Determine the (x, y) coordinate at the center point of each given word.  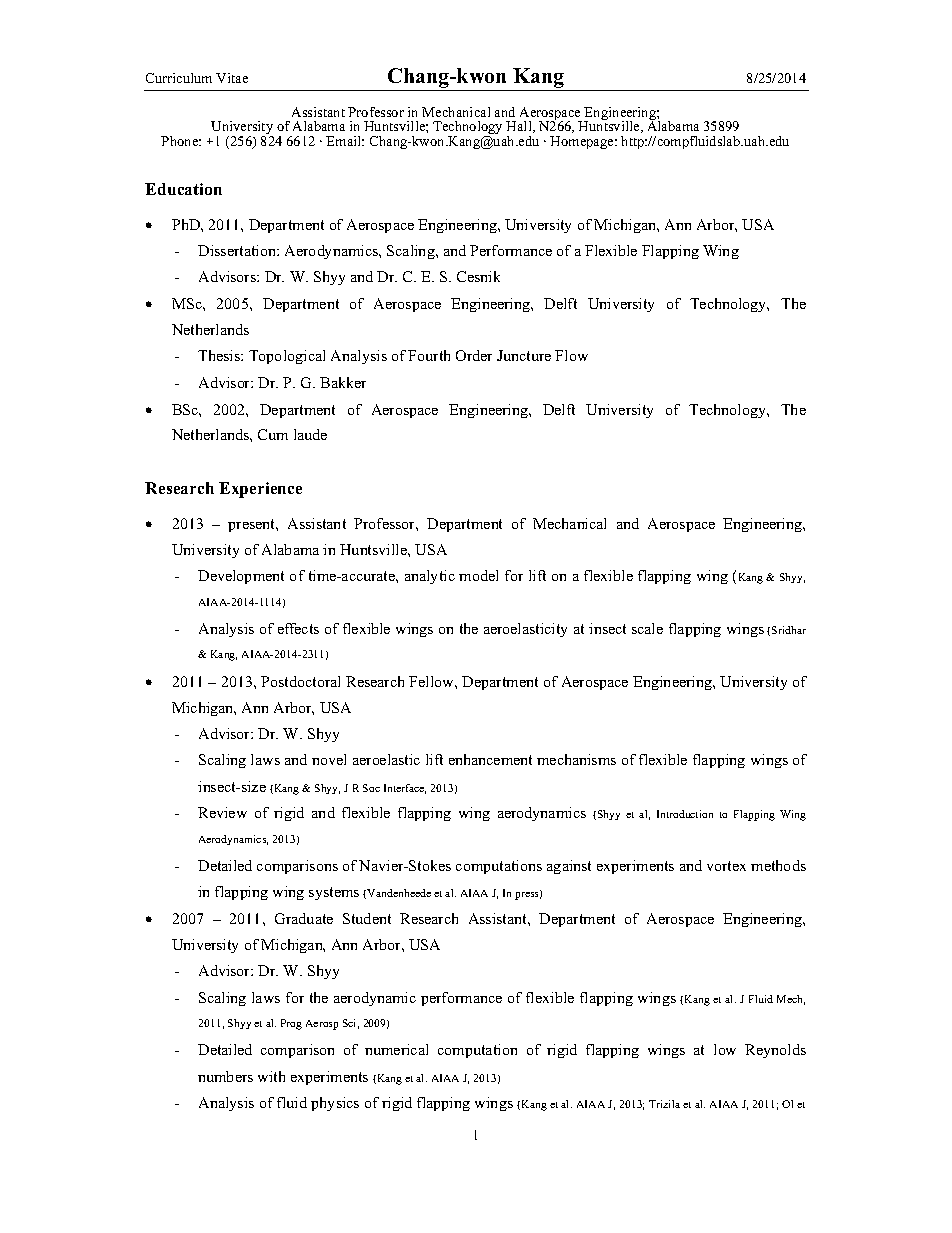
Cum (273, 434)
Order (474, 355)
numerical (396, 1049)
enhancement (490, 759)
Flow (571, 355)
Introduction (685, 814)
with (271, 1076)
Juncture (524, 355)
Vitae (232, 78)
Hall (520, 127)
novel (329, 759)
